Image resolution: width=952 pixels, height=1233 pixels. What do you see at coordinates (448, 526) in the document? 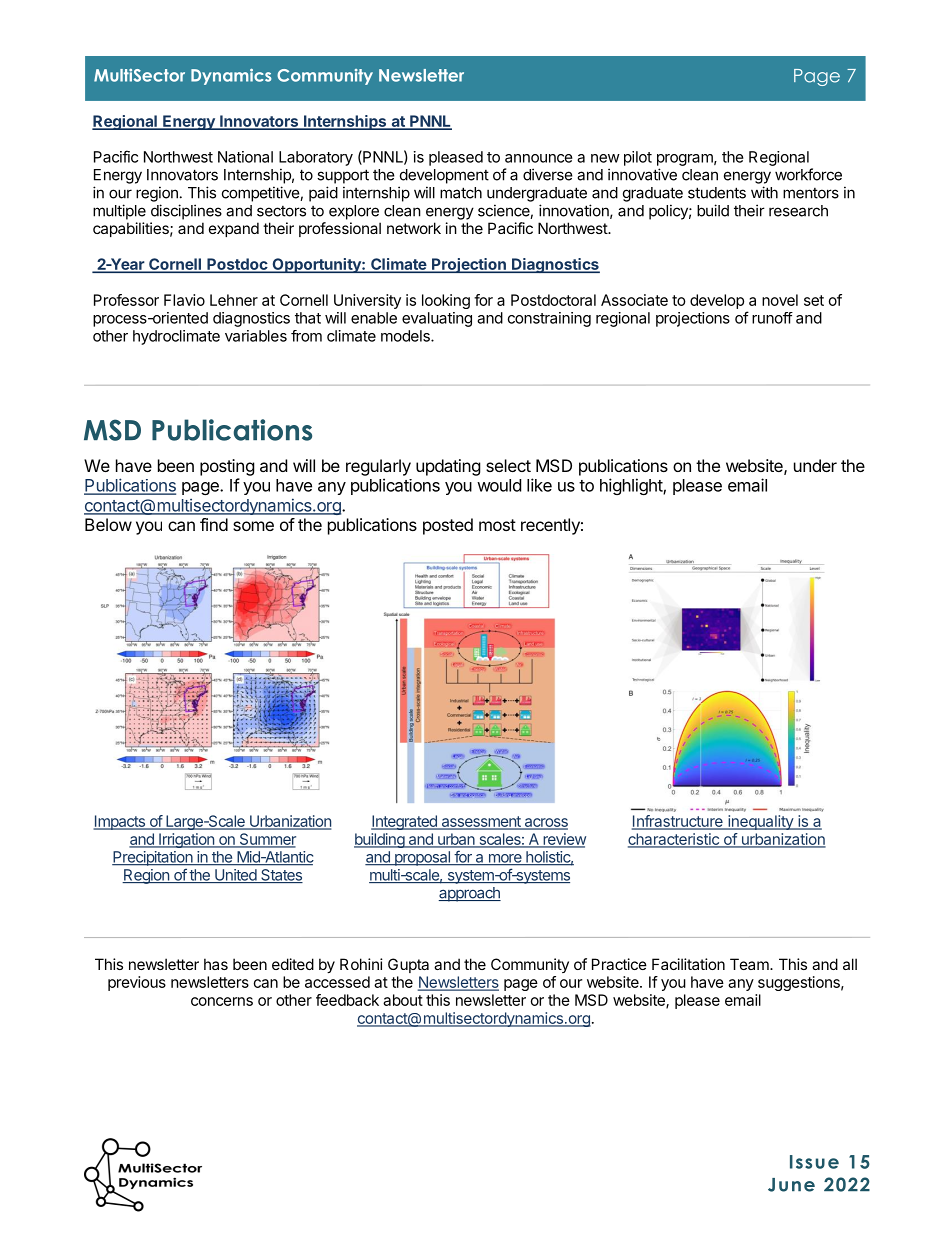
I see `posted` at bounding box center [448, 526].
